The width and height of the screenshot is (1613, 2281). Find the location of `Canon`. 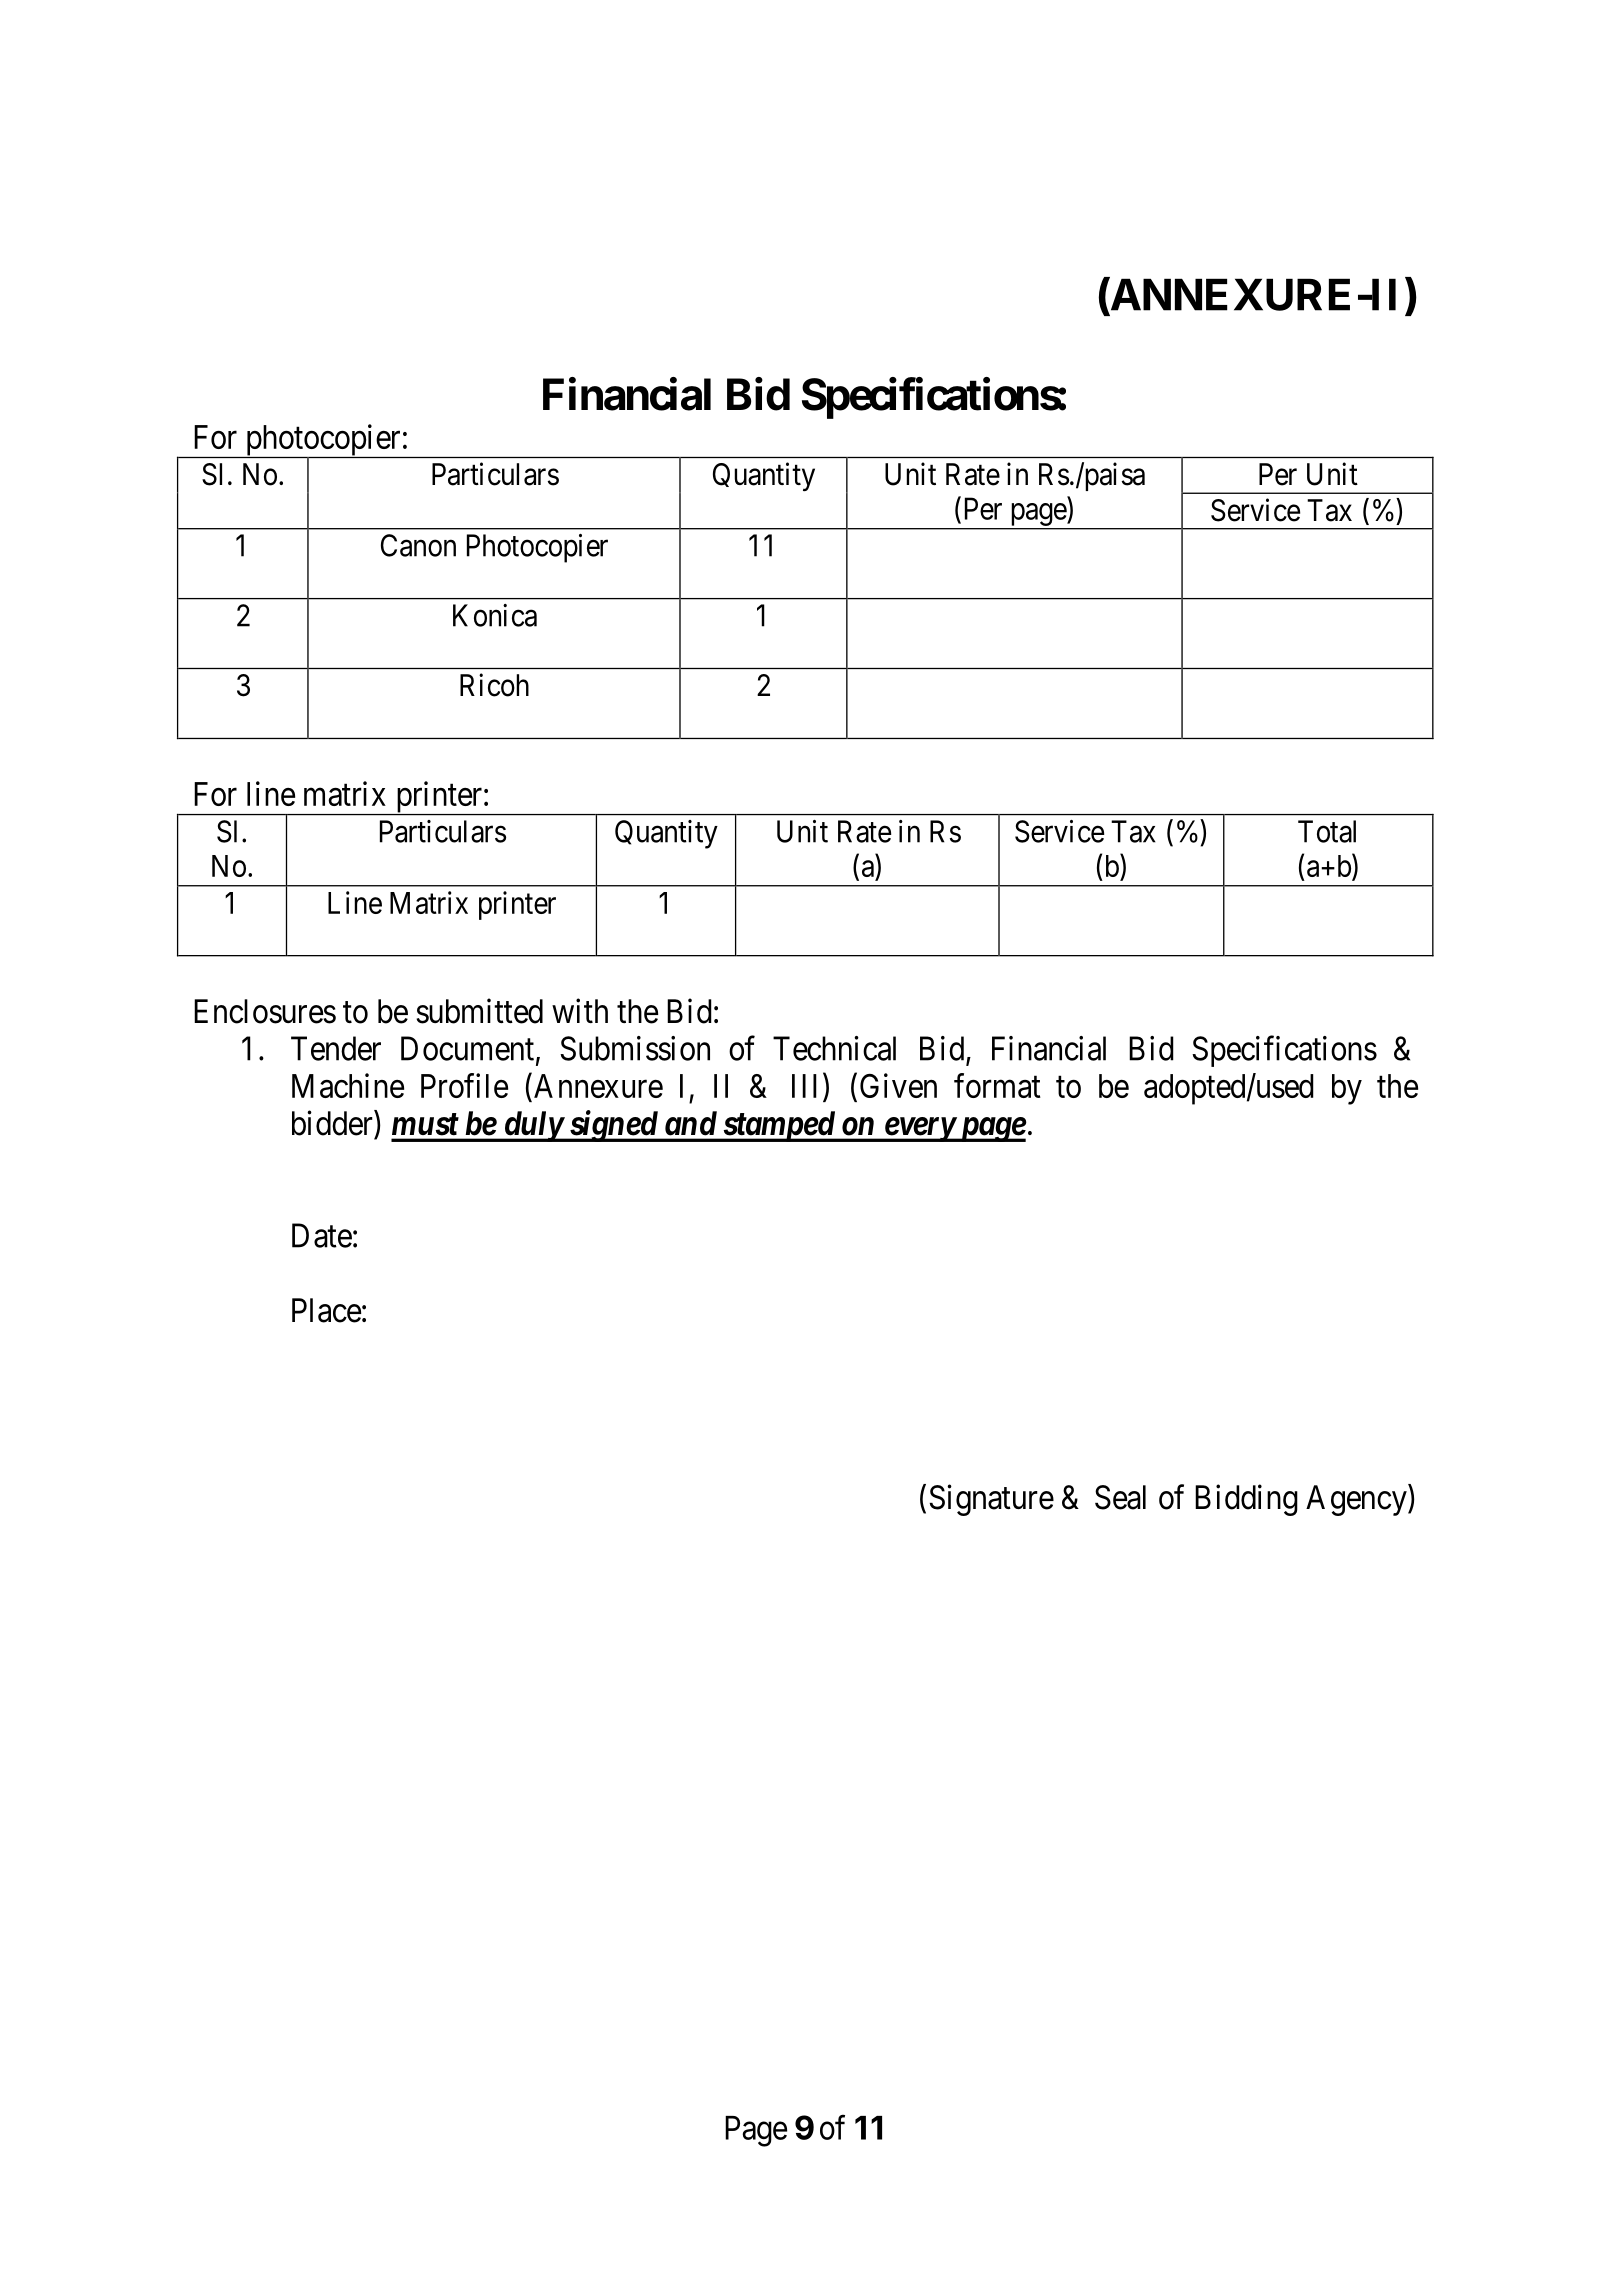

Canon is located at coordinates (418, 545).
